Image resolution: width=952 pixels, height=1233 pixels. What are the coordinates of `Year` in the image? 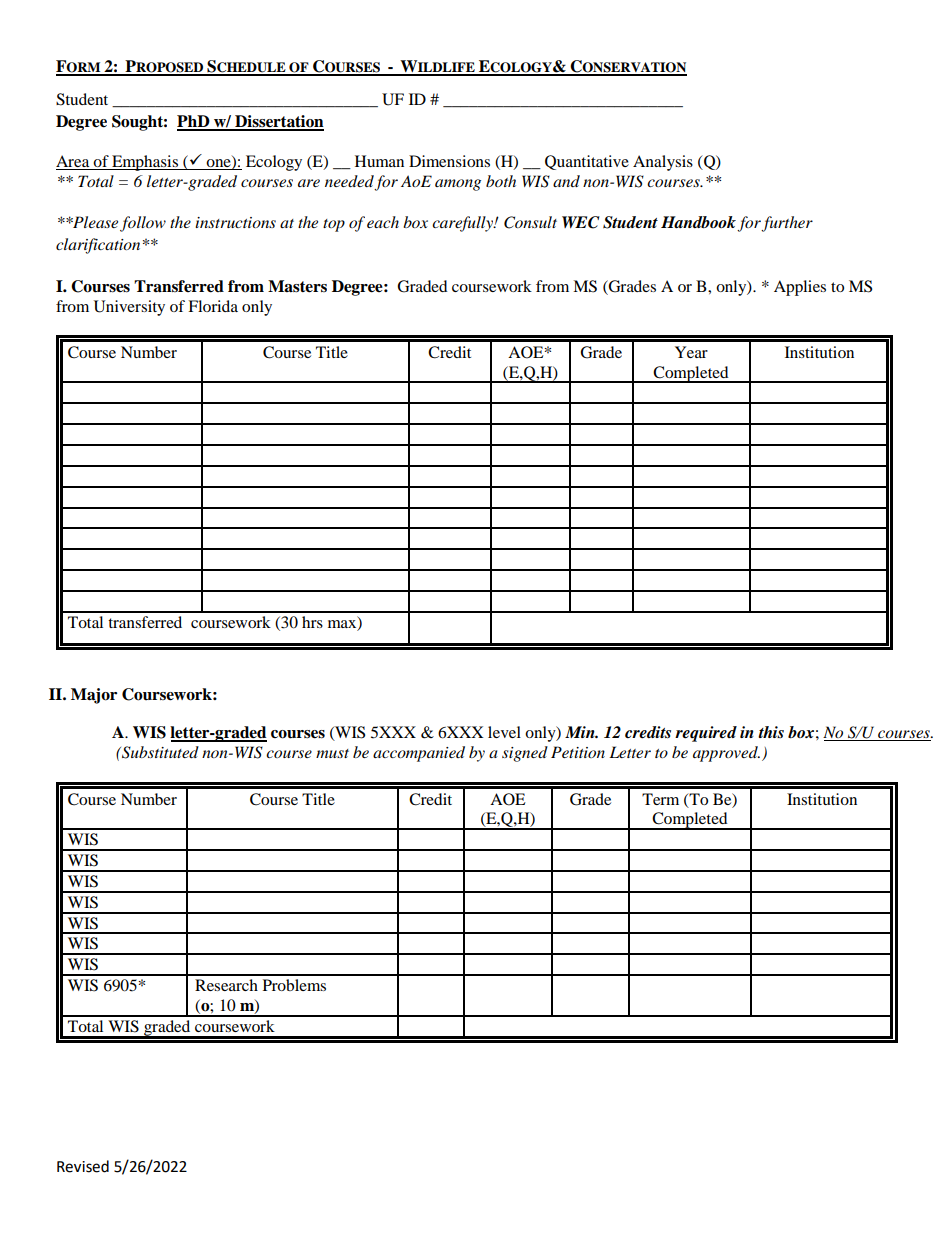 It's located at (691, 352).
